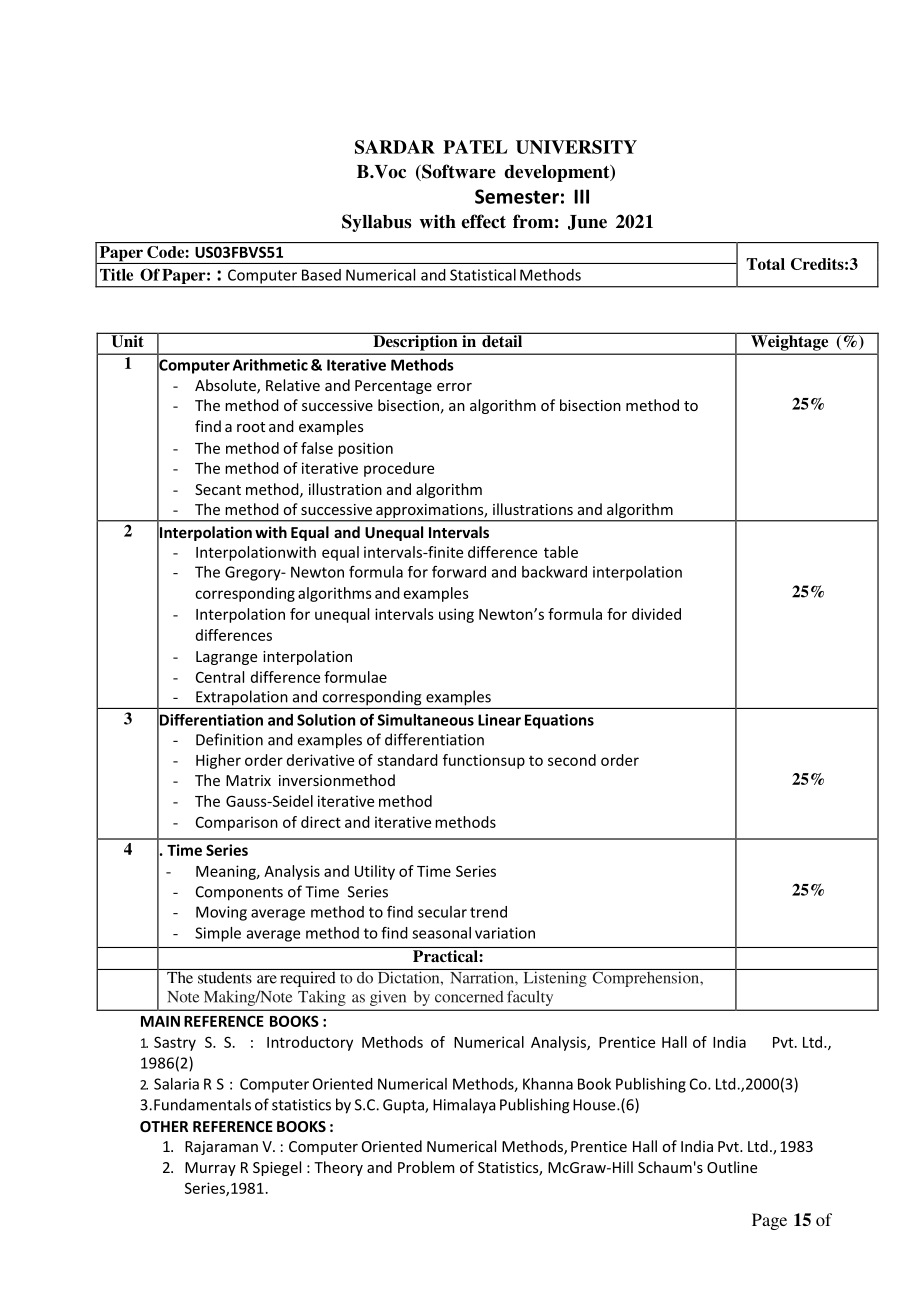 The width and height of the document is (924, 1308). What do you see at coordinates (581, 196) in the document?
I see `III` at bounding box center [581, 196].
